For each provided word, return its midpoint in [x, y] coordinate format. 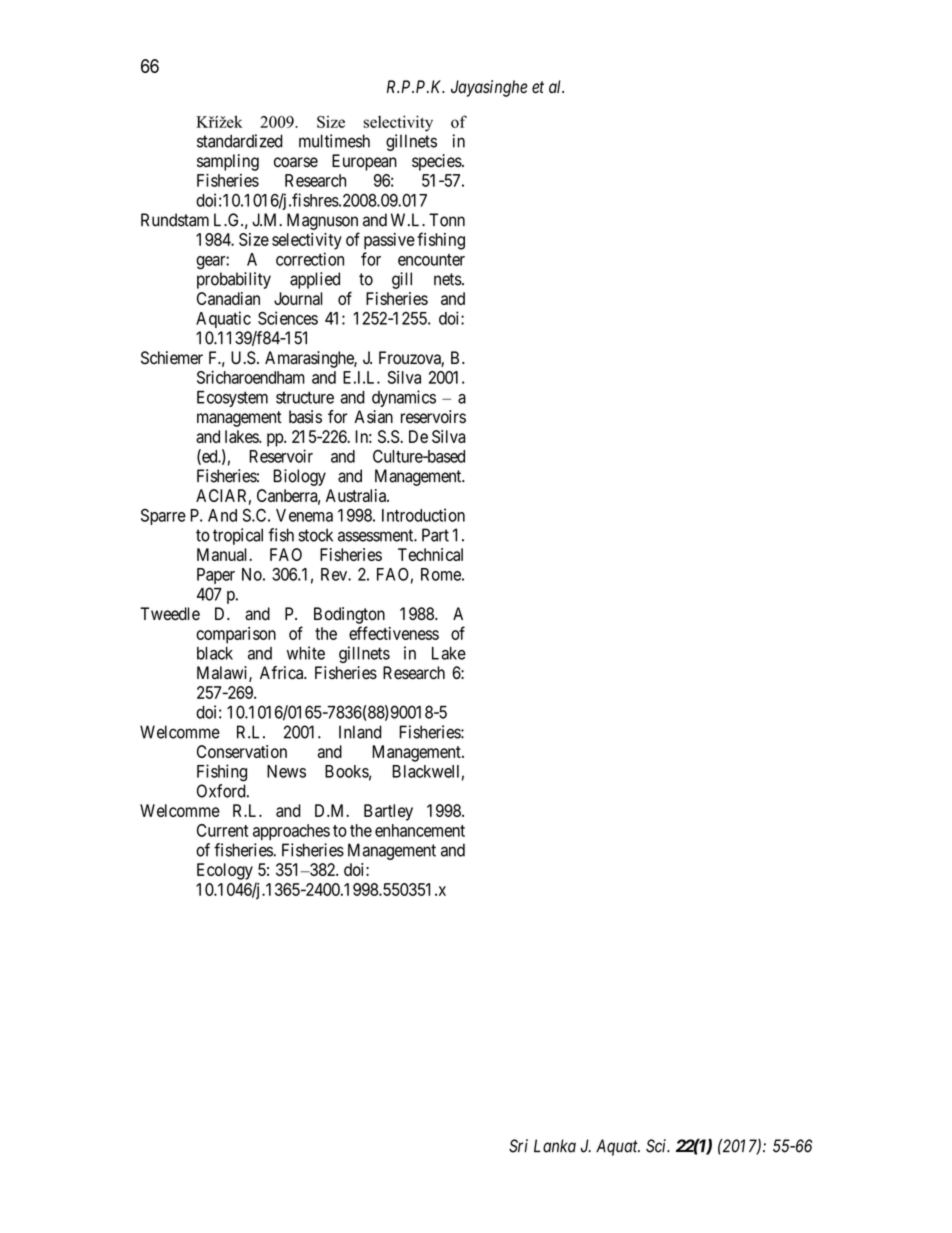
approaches [291, 832]
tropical [238, 536]
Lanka [555, 1146]
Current [222, 830]
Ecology [225, 871]
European [364, 162]
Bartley [388, 812]
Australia [357, 495]
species [437, 162]
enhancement [420, 830]
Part [435, 535]
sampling [228, 162]
